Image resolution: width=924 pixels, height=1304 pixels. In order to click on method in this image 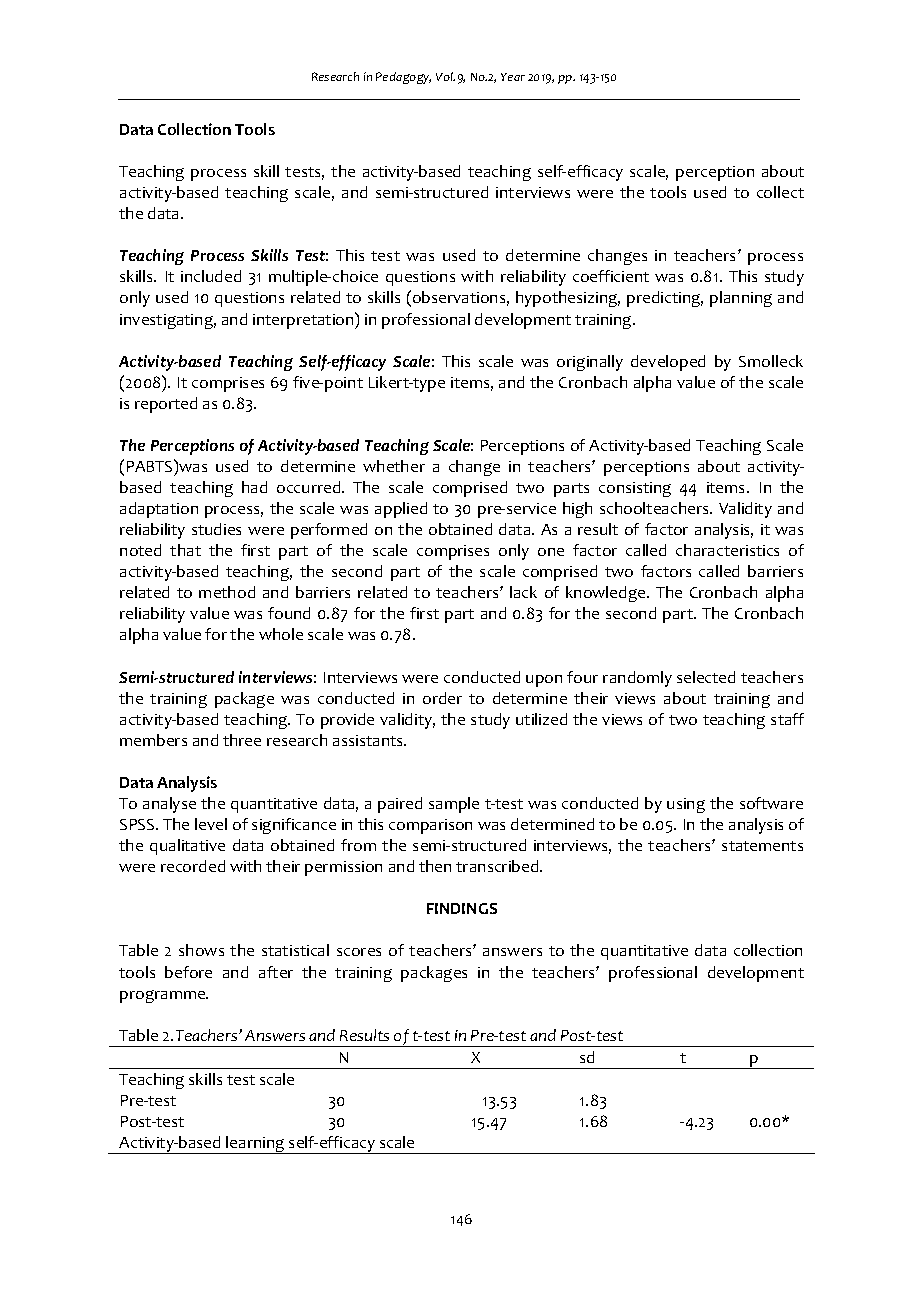, I will do `click(227, 592)`.
